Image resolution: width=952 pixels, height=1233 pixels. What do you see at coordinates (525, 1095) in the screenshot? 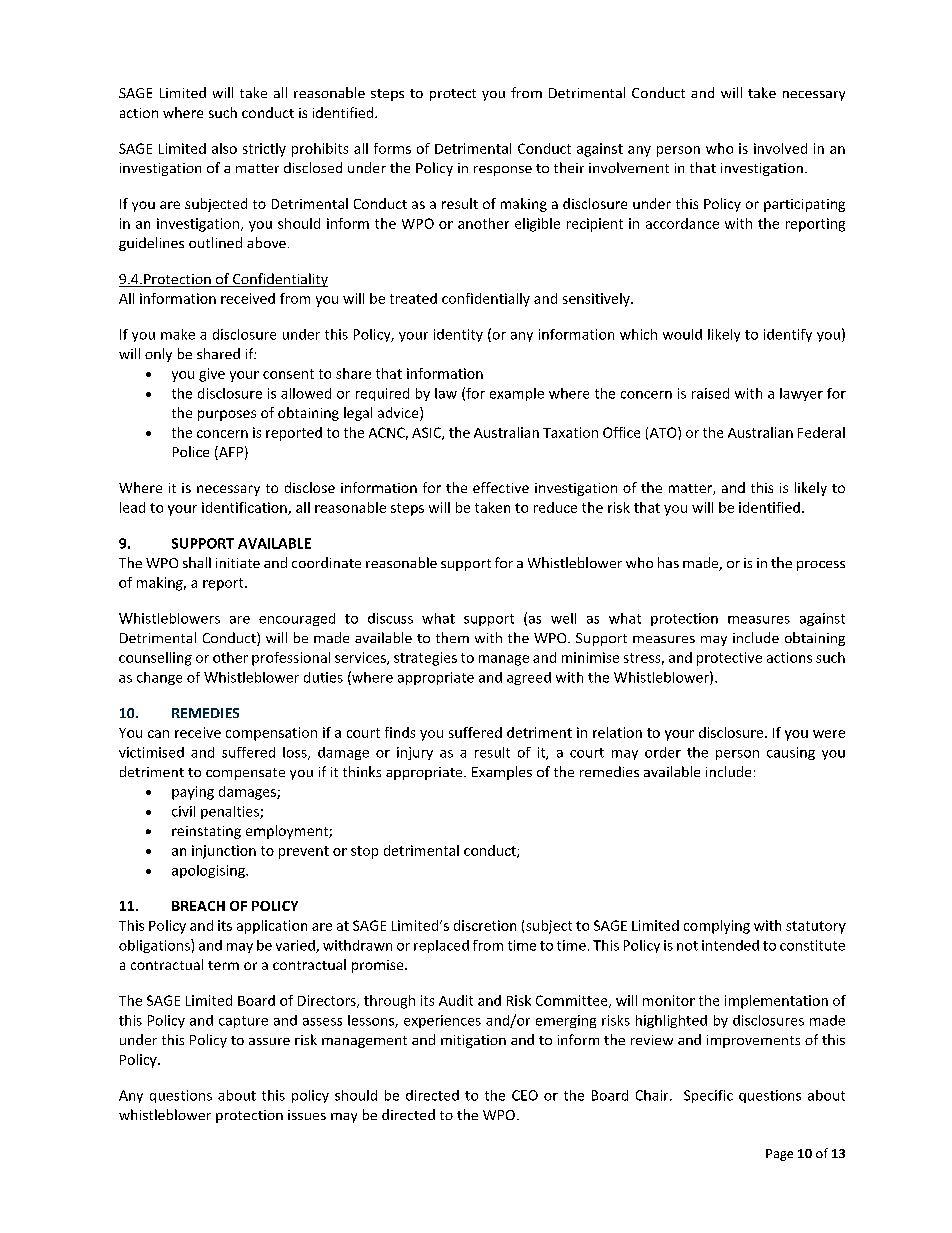
I see `CEO` at bounding box center [525, 1095].
